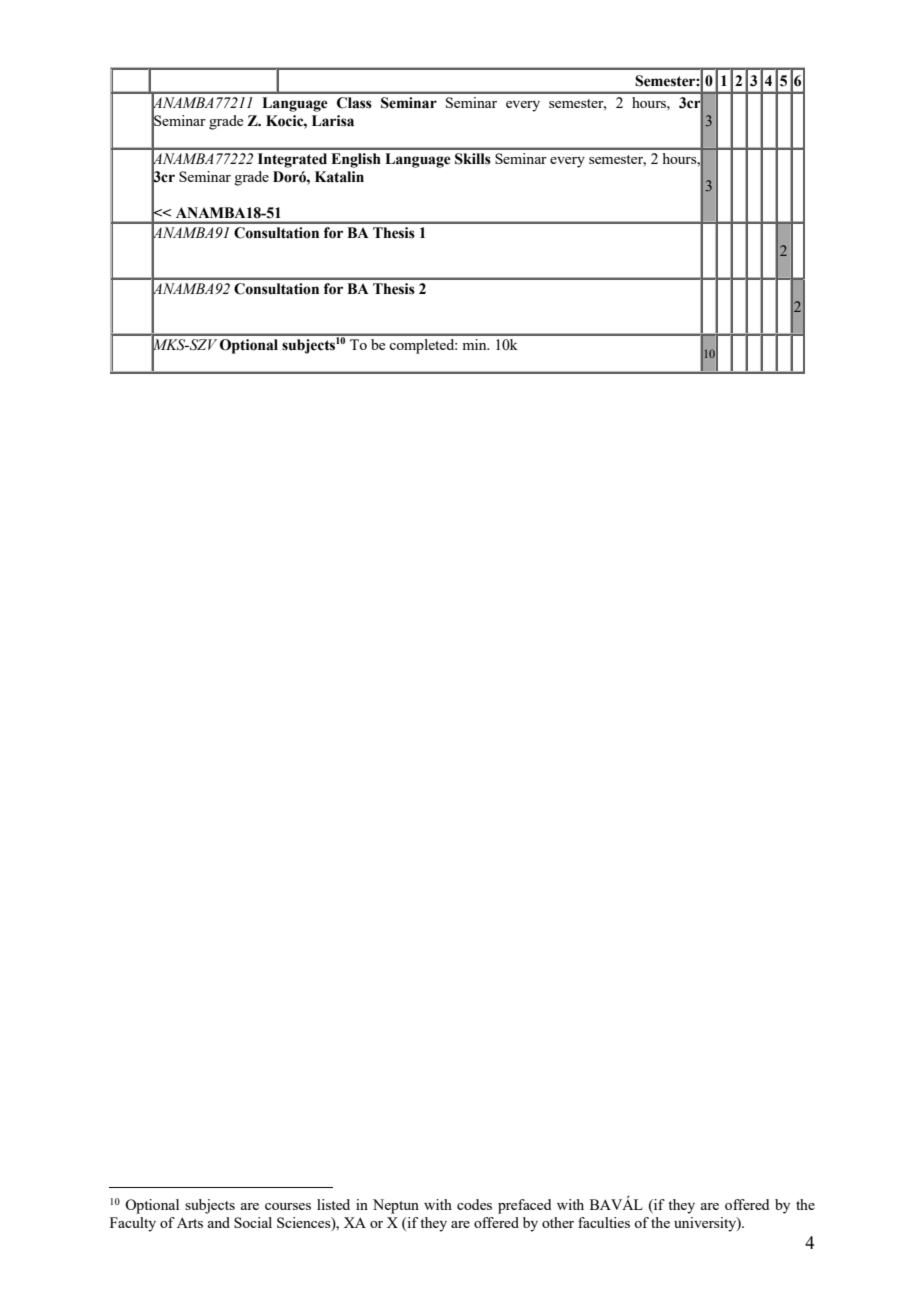  I want to click on listed, so click(333, 1204).
